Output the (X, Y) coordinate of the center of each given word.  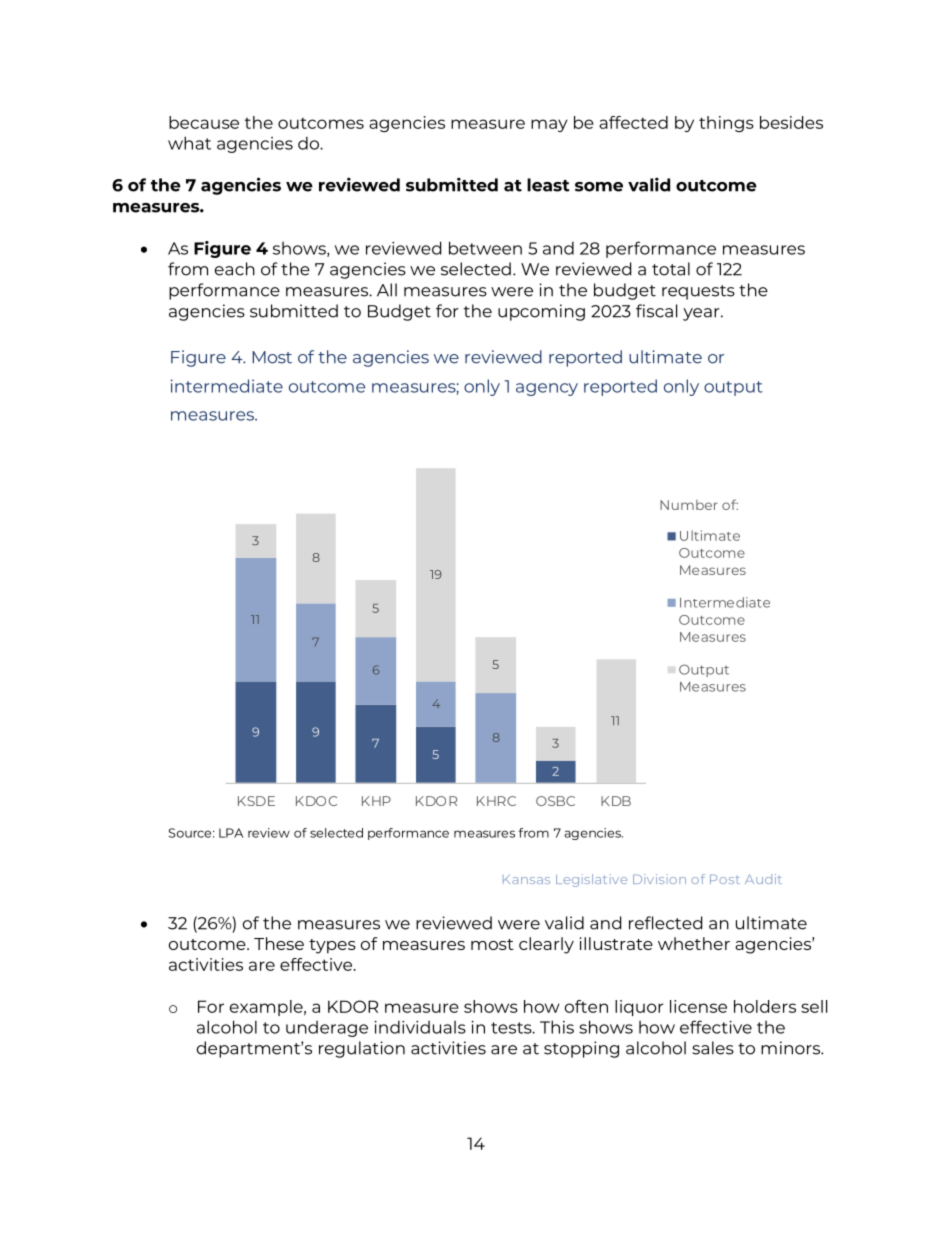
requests (698, 292)
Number (689, 505)
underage (327, 1029)
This (557, 1027)
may (549, 125)
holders (765, 1006)
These (279, 943)
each (235, 269)
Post (725, 879)
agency (547, 389)
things (726, 124)
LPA (231, 833)
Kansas (526, 879)
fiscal (656, 311)
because (204, 122)
